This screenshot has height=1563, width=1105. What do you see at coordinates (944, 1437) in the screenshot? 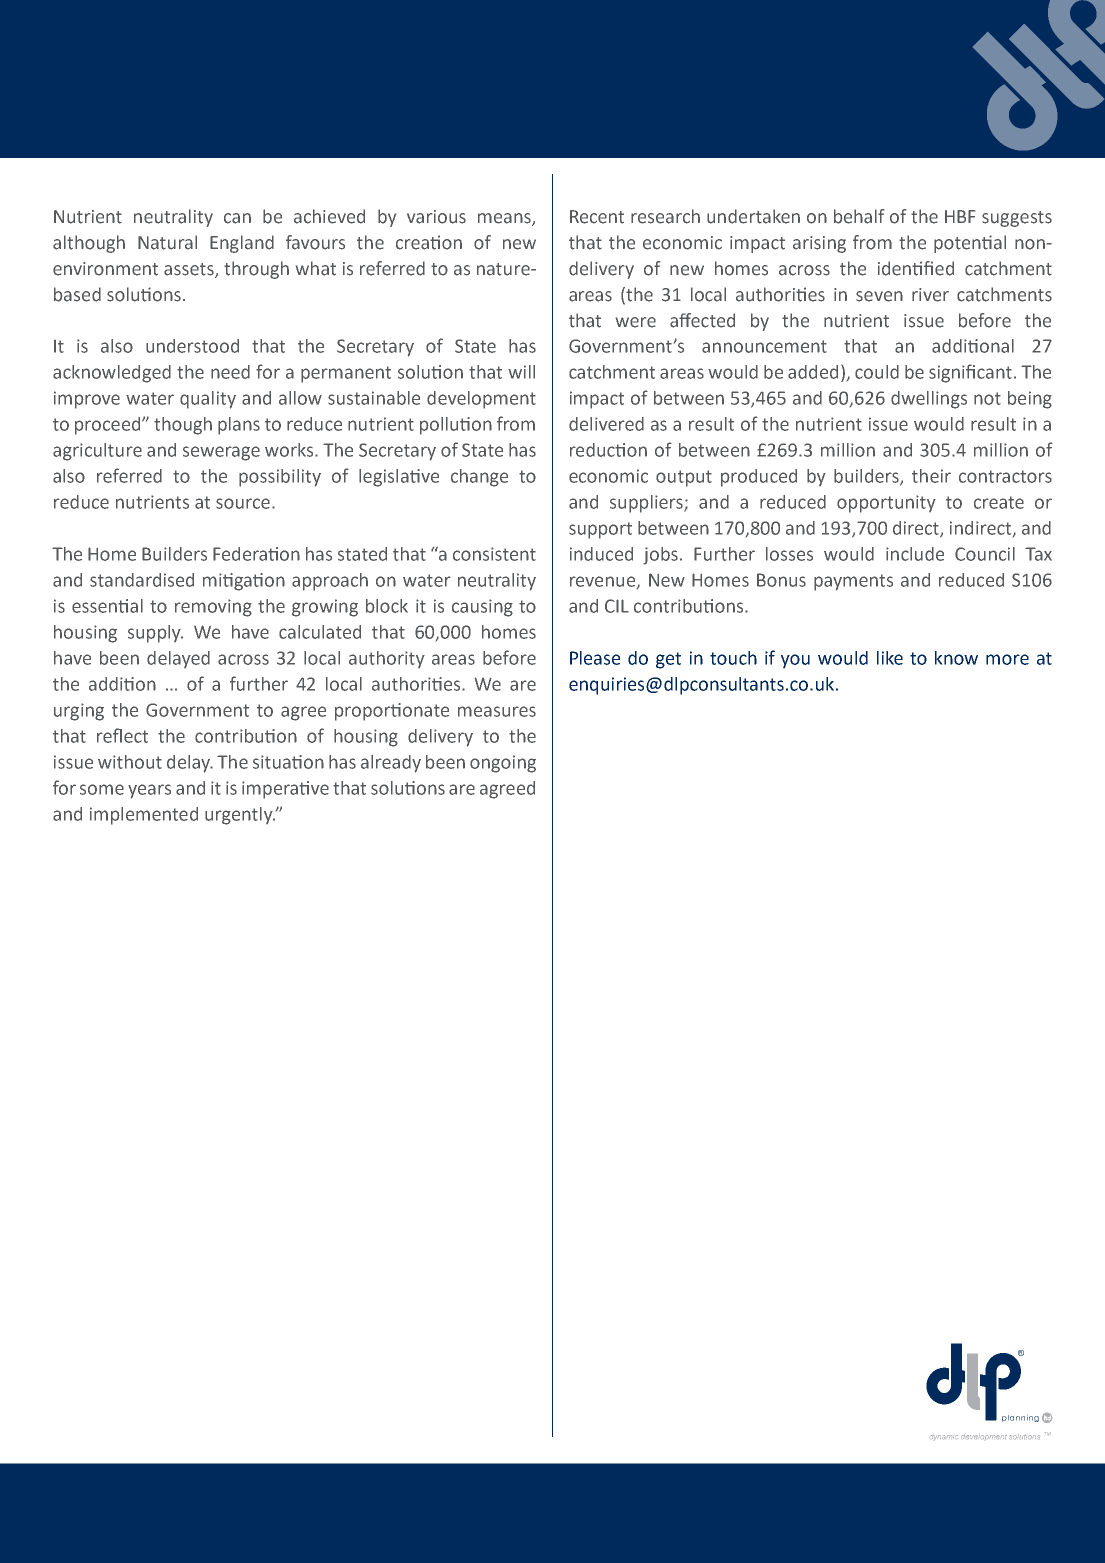
I see `dynamic` at bounding box center [944, 1437].
